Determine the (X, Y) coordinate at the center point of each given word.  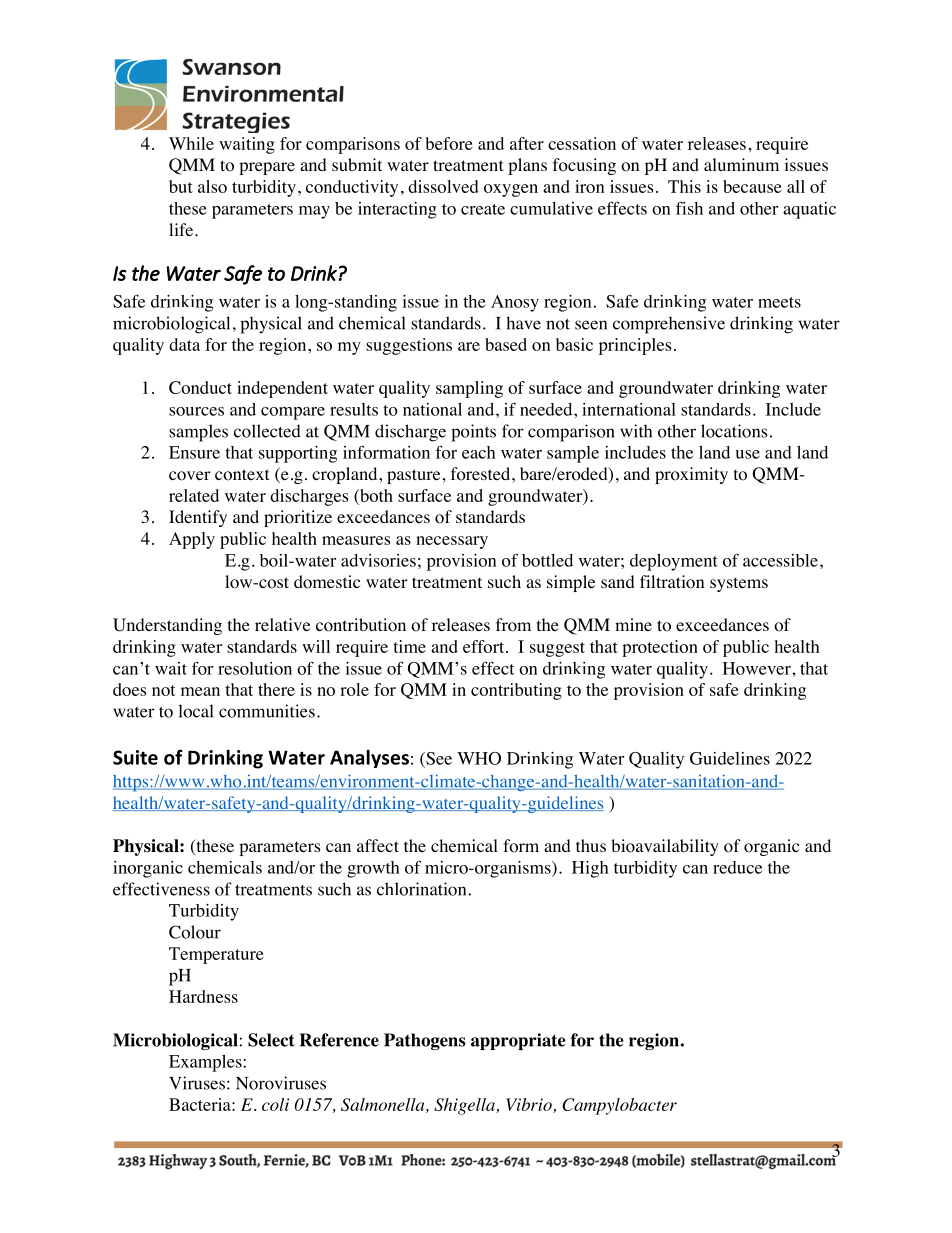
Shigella (465, 1106)
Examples (205, 1063)
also (212, 186)
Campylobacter (619, 1106)
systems (739, 584)
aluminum (741, 164)
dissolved (443, 186)
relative (282, 624)
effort (485, 646)
